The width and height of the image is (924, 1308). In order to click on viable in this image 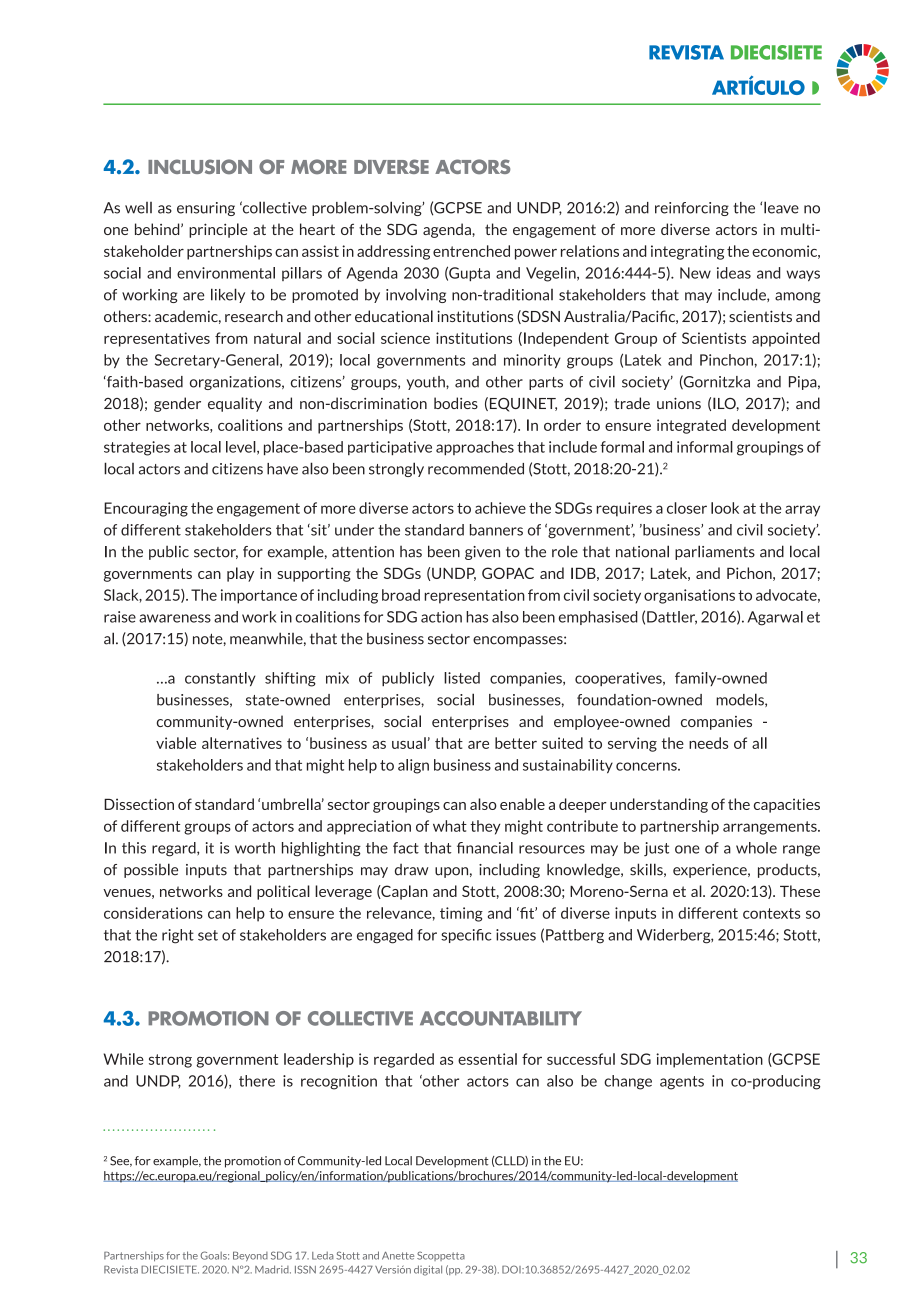, I will do `click(176, 743)`.
